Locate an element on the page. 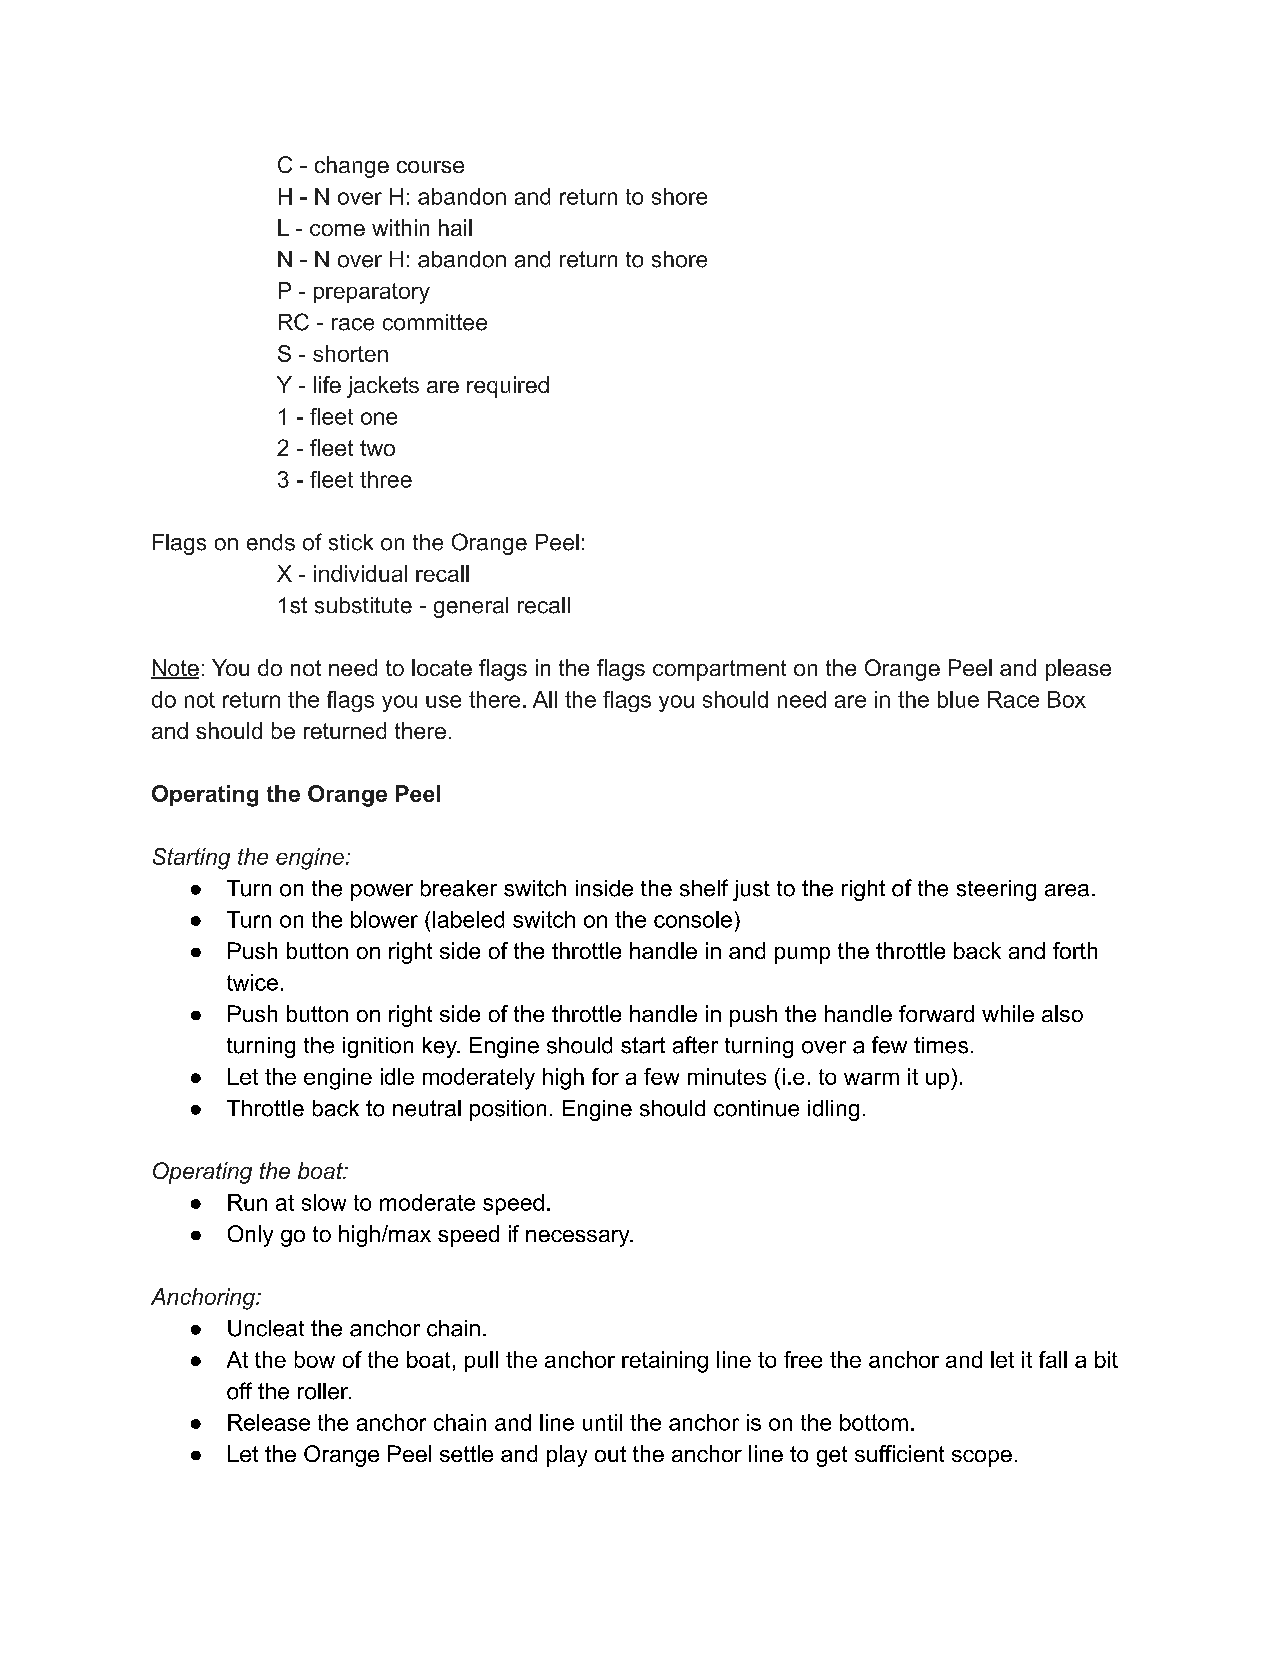 The height and width of the image is (1660, 1283). required is located at coordinates (508, 387).
